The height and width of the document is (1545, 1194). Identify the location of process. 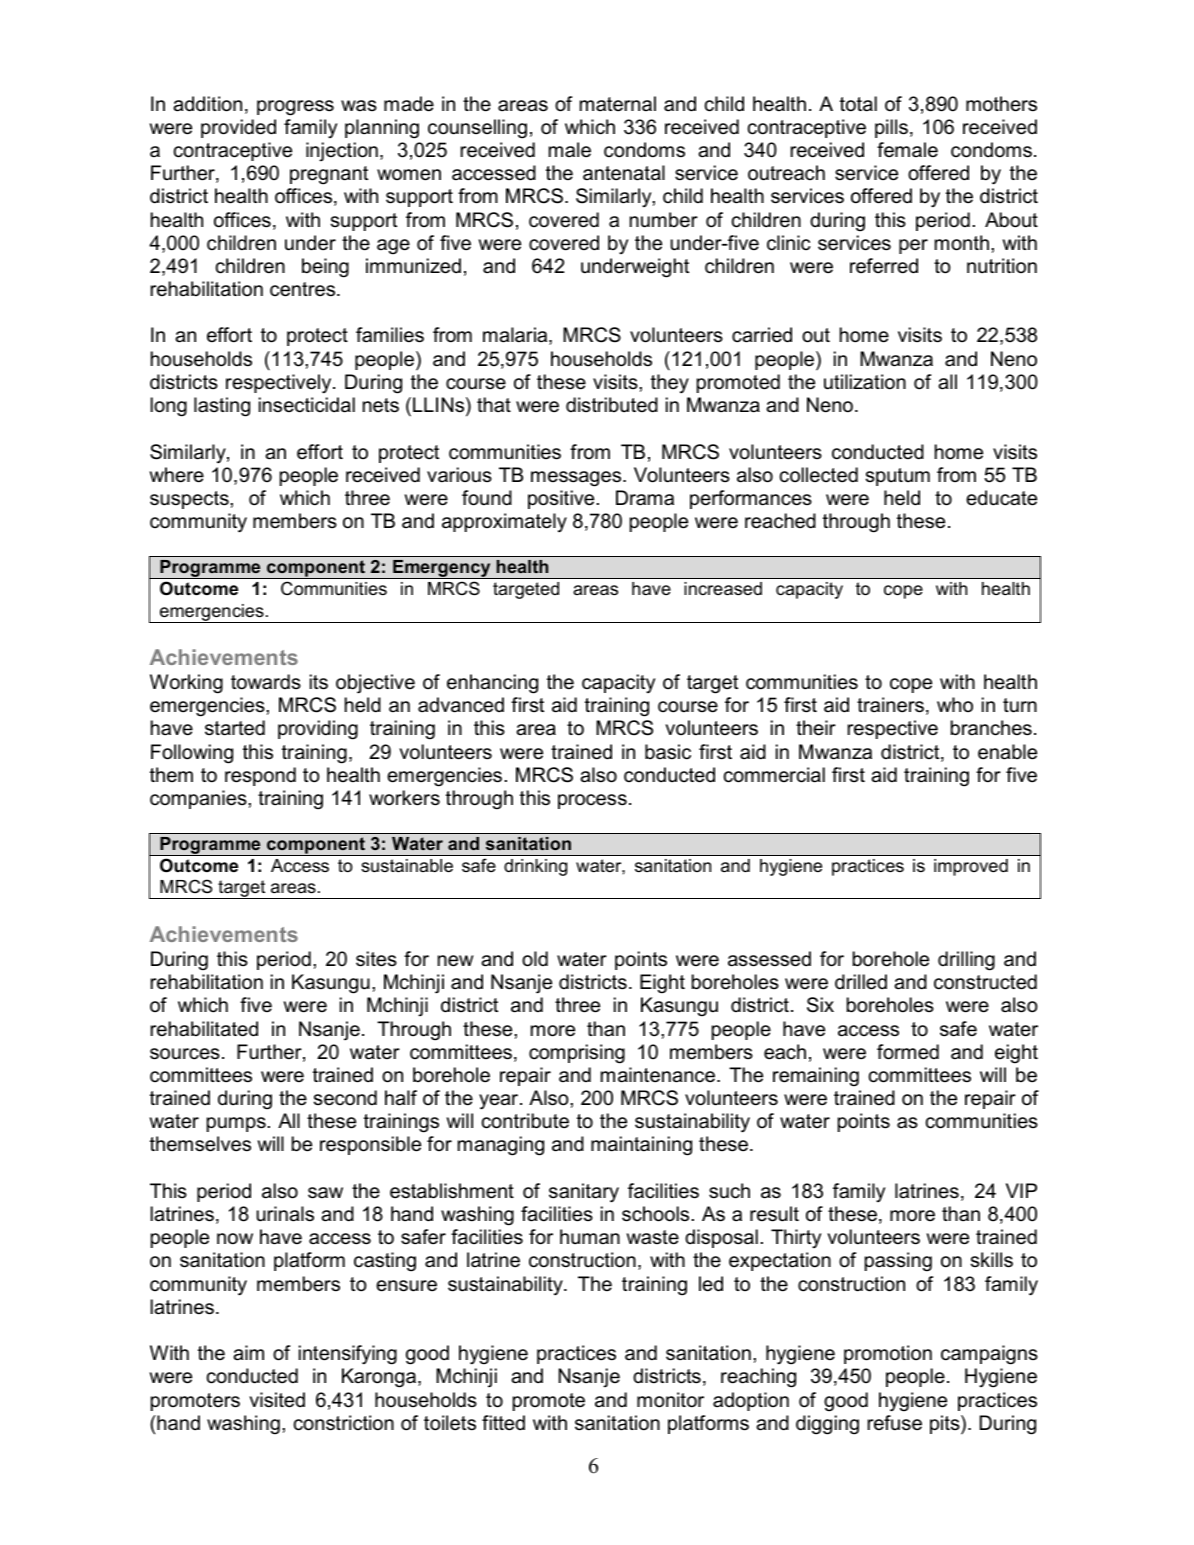
(592, 801).
